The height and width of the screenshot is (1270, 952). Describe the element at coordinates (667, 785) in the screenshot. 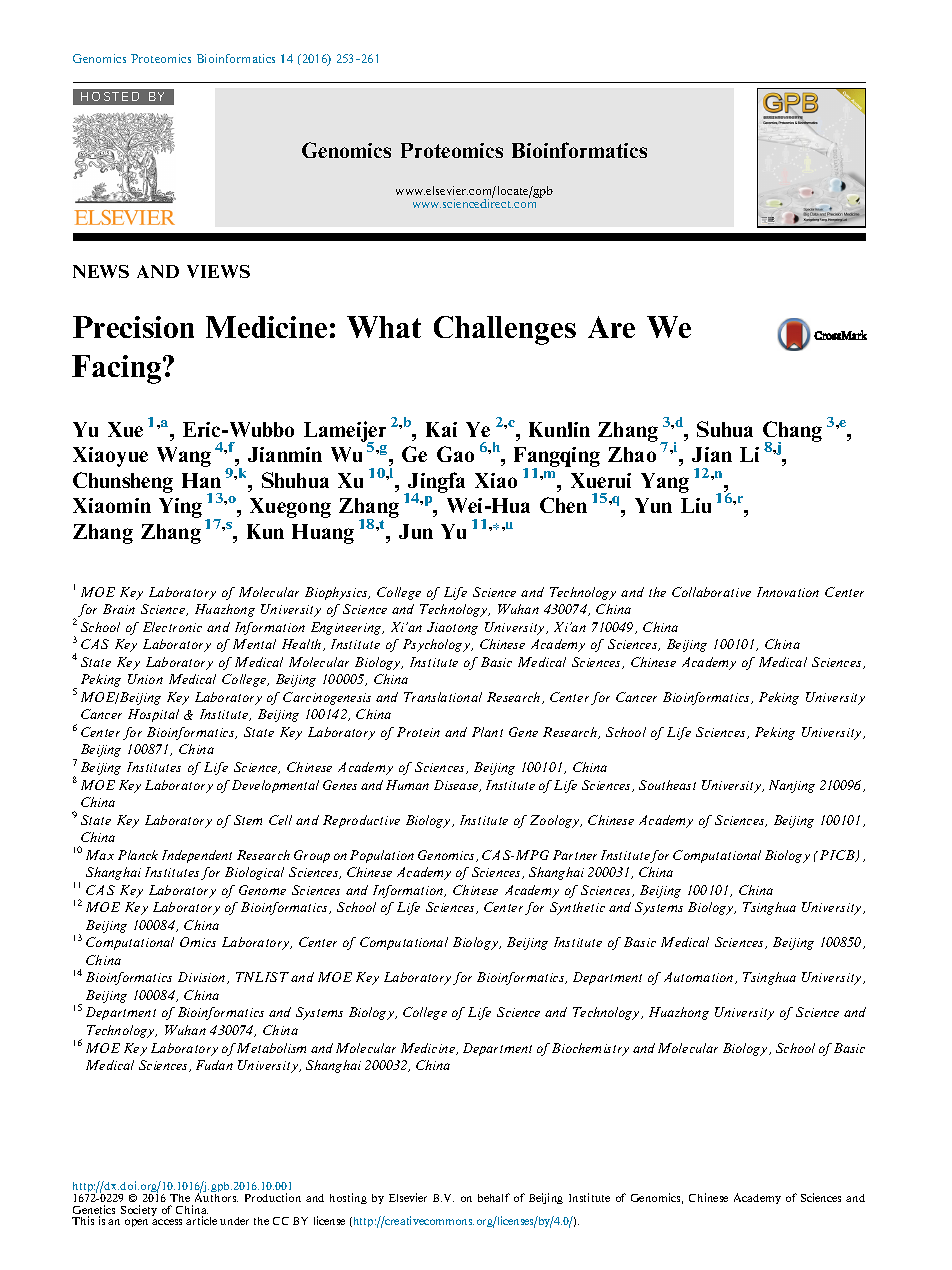

I see `Southeast` at that location.
